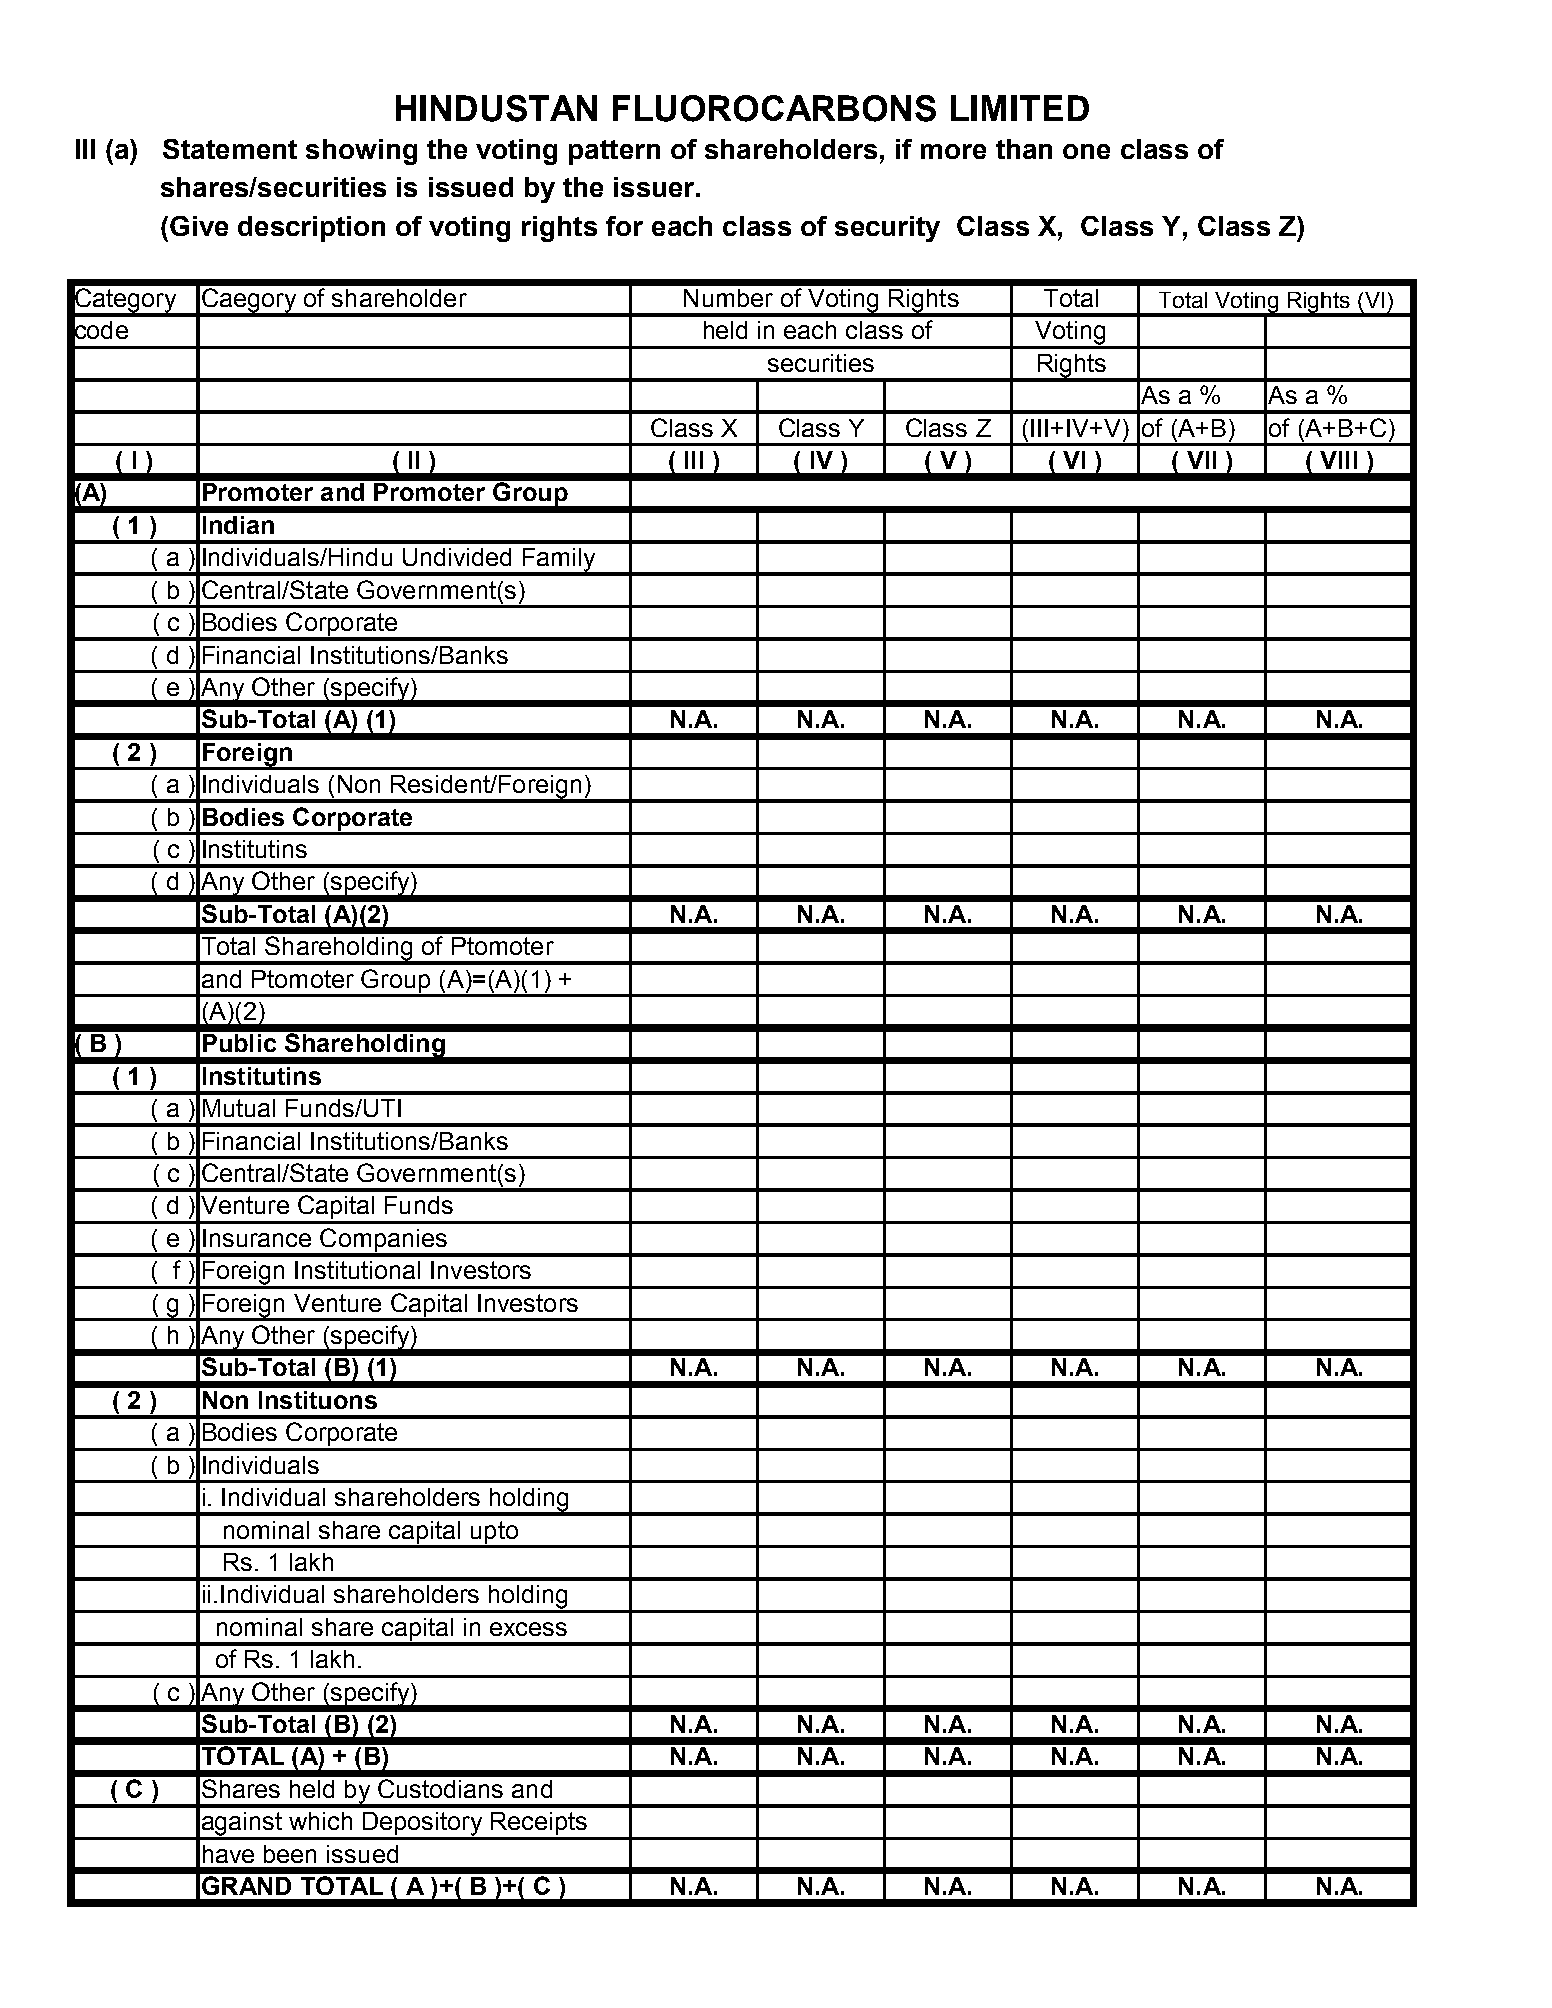 This document has height=2008, width=1552. I want to click on Institutional, so click(357, 1270).
